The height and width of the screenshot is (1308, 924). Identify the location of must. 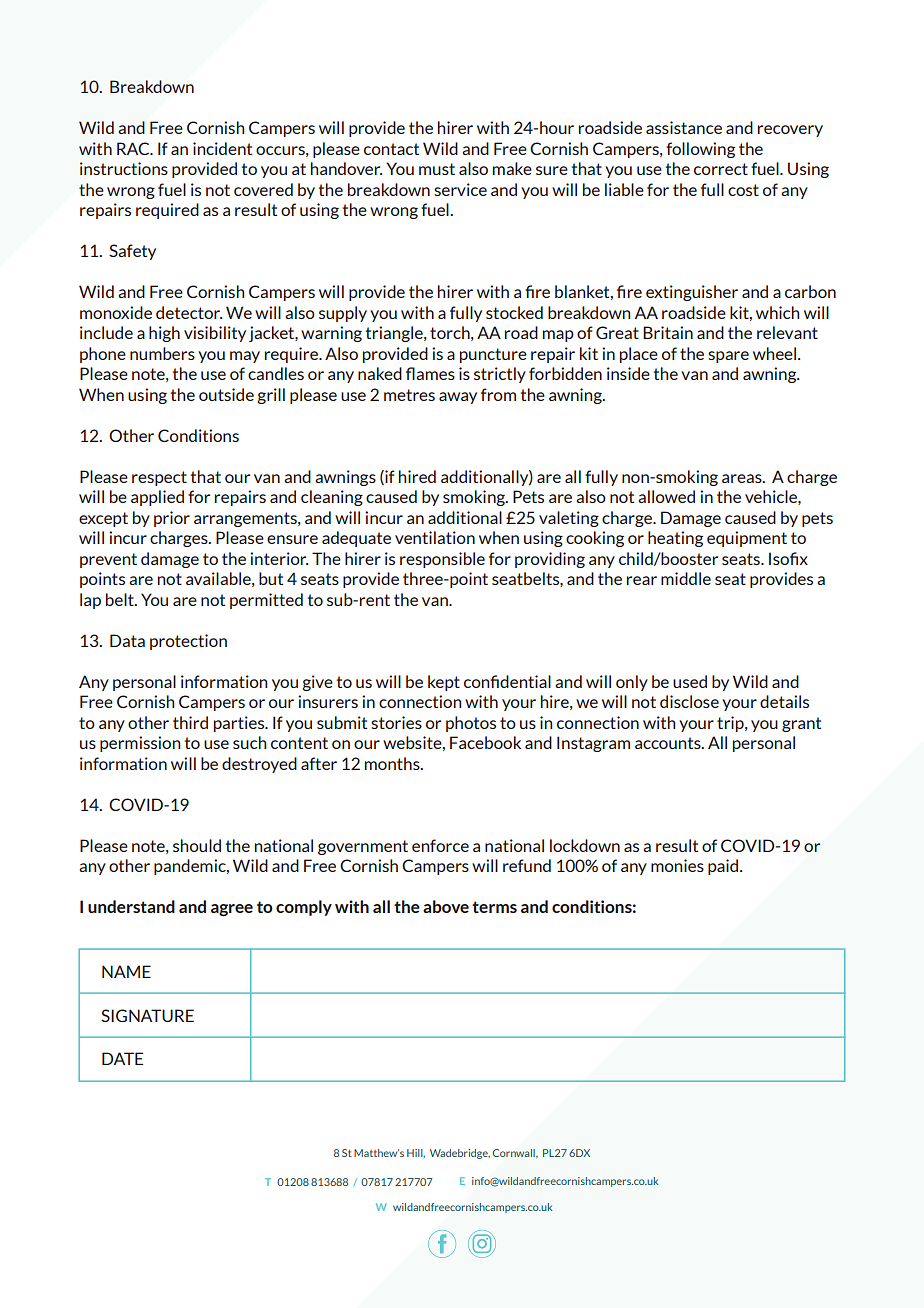
(437, 169).
